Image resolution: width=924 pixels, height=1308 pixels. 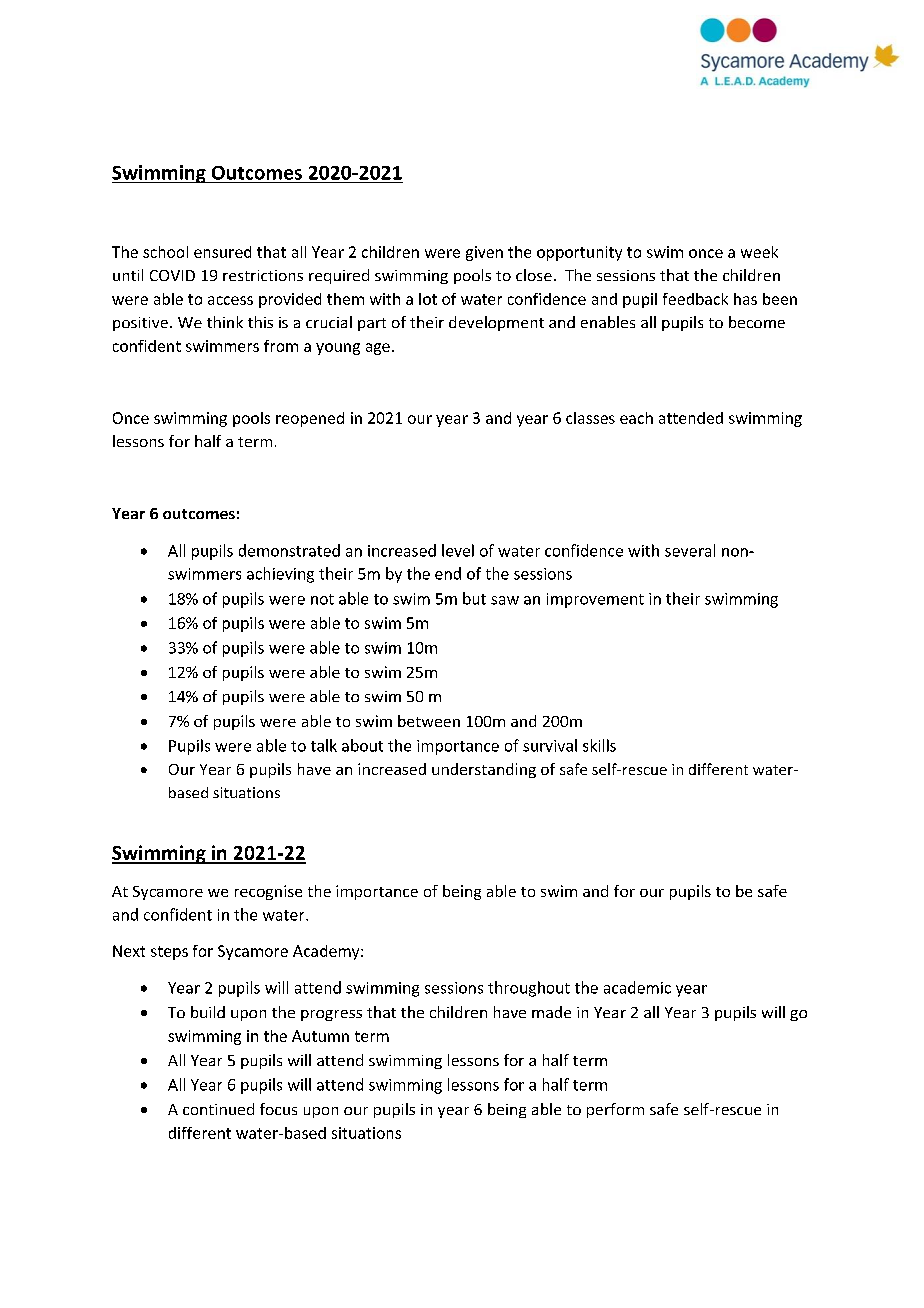 What do you see at coordinates (695, 299) in the document?
I see `feedback` at bounding box center [695, 299].
